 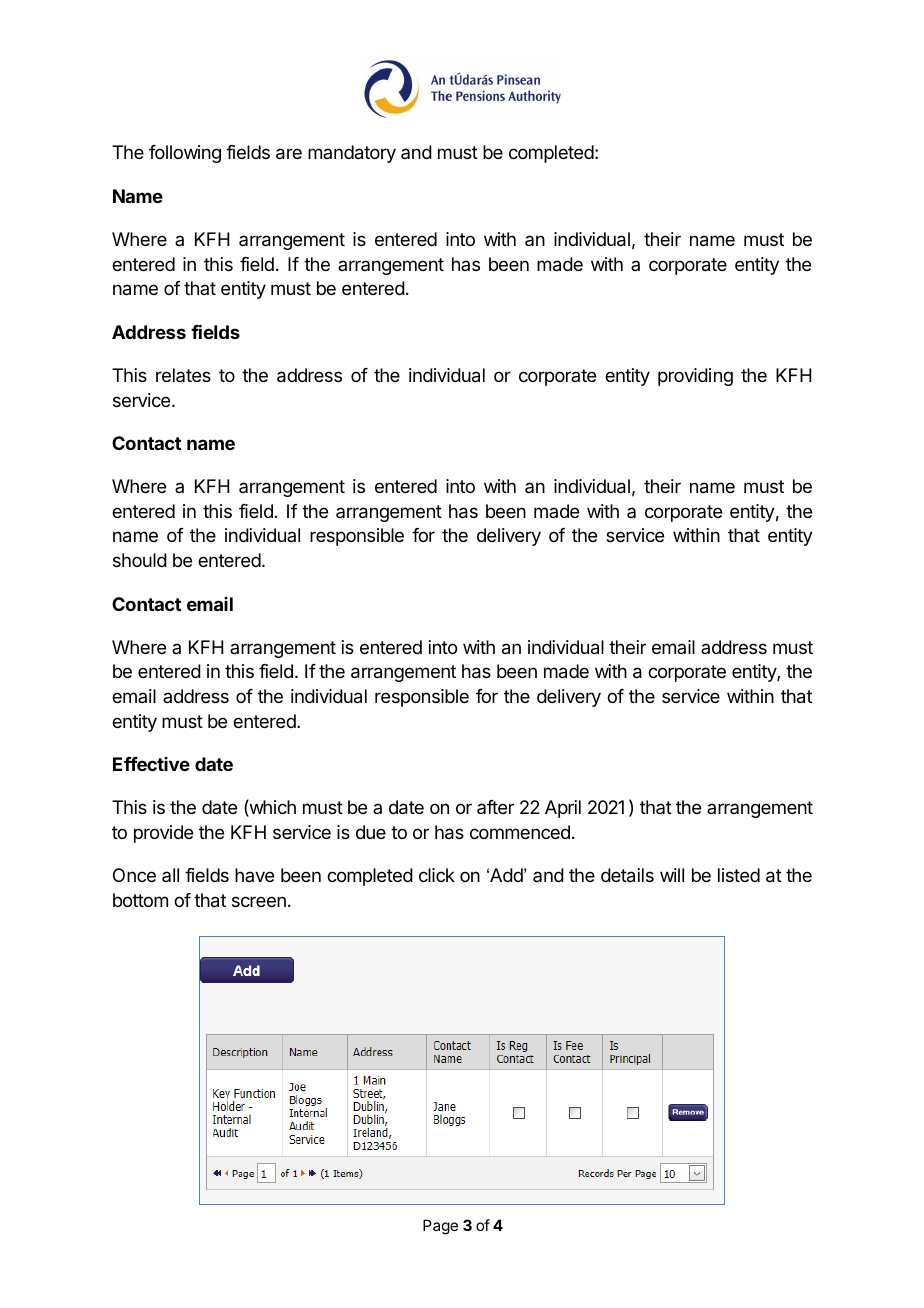 I want to click on relates, so click(x=183, y=375).
